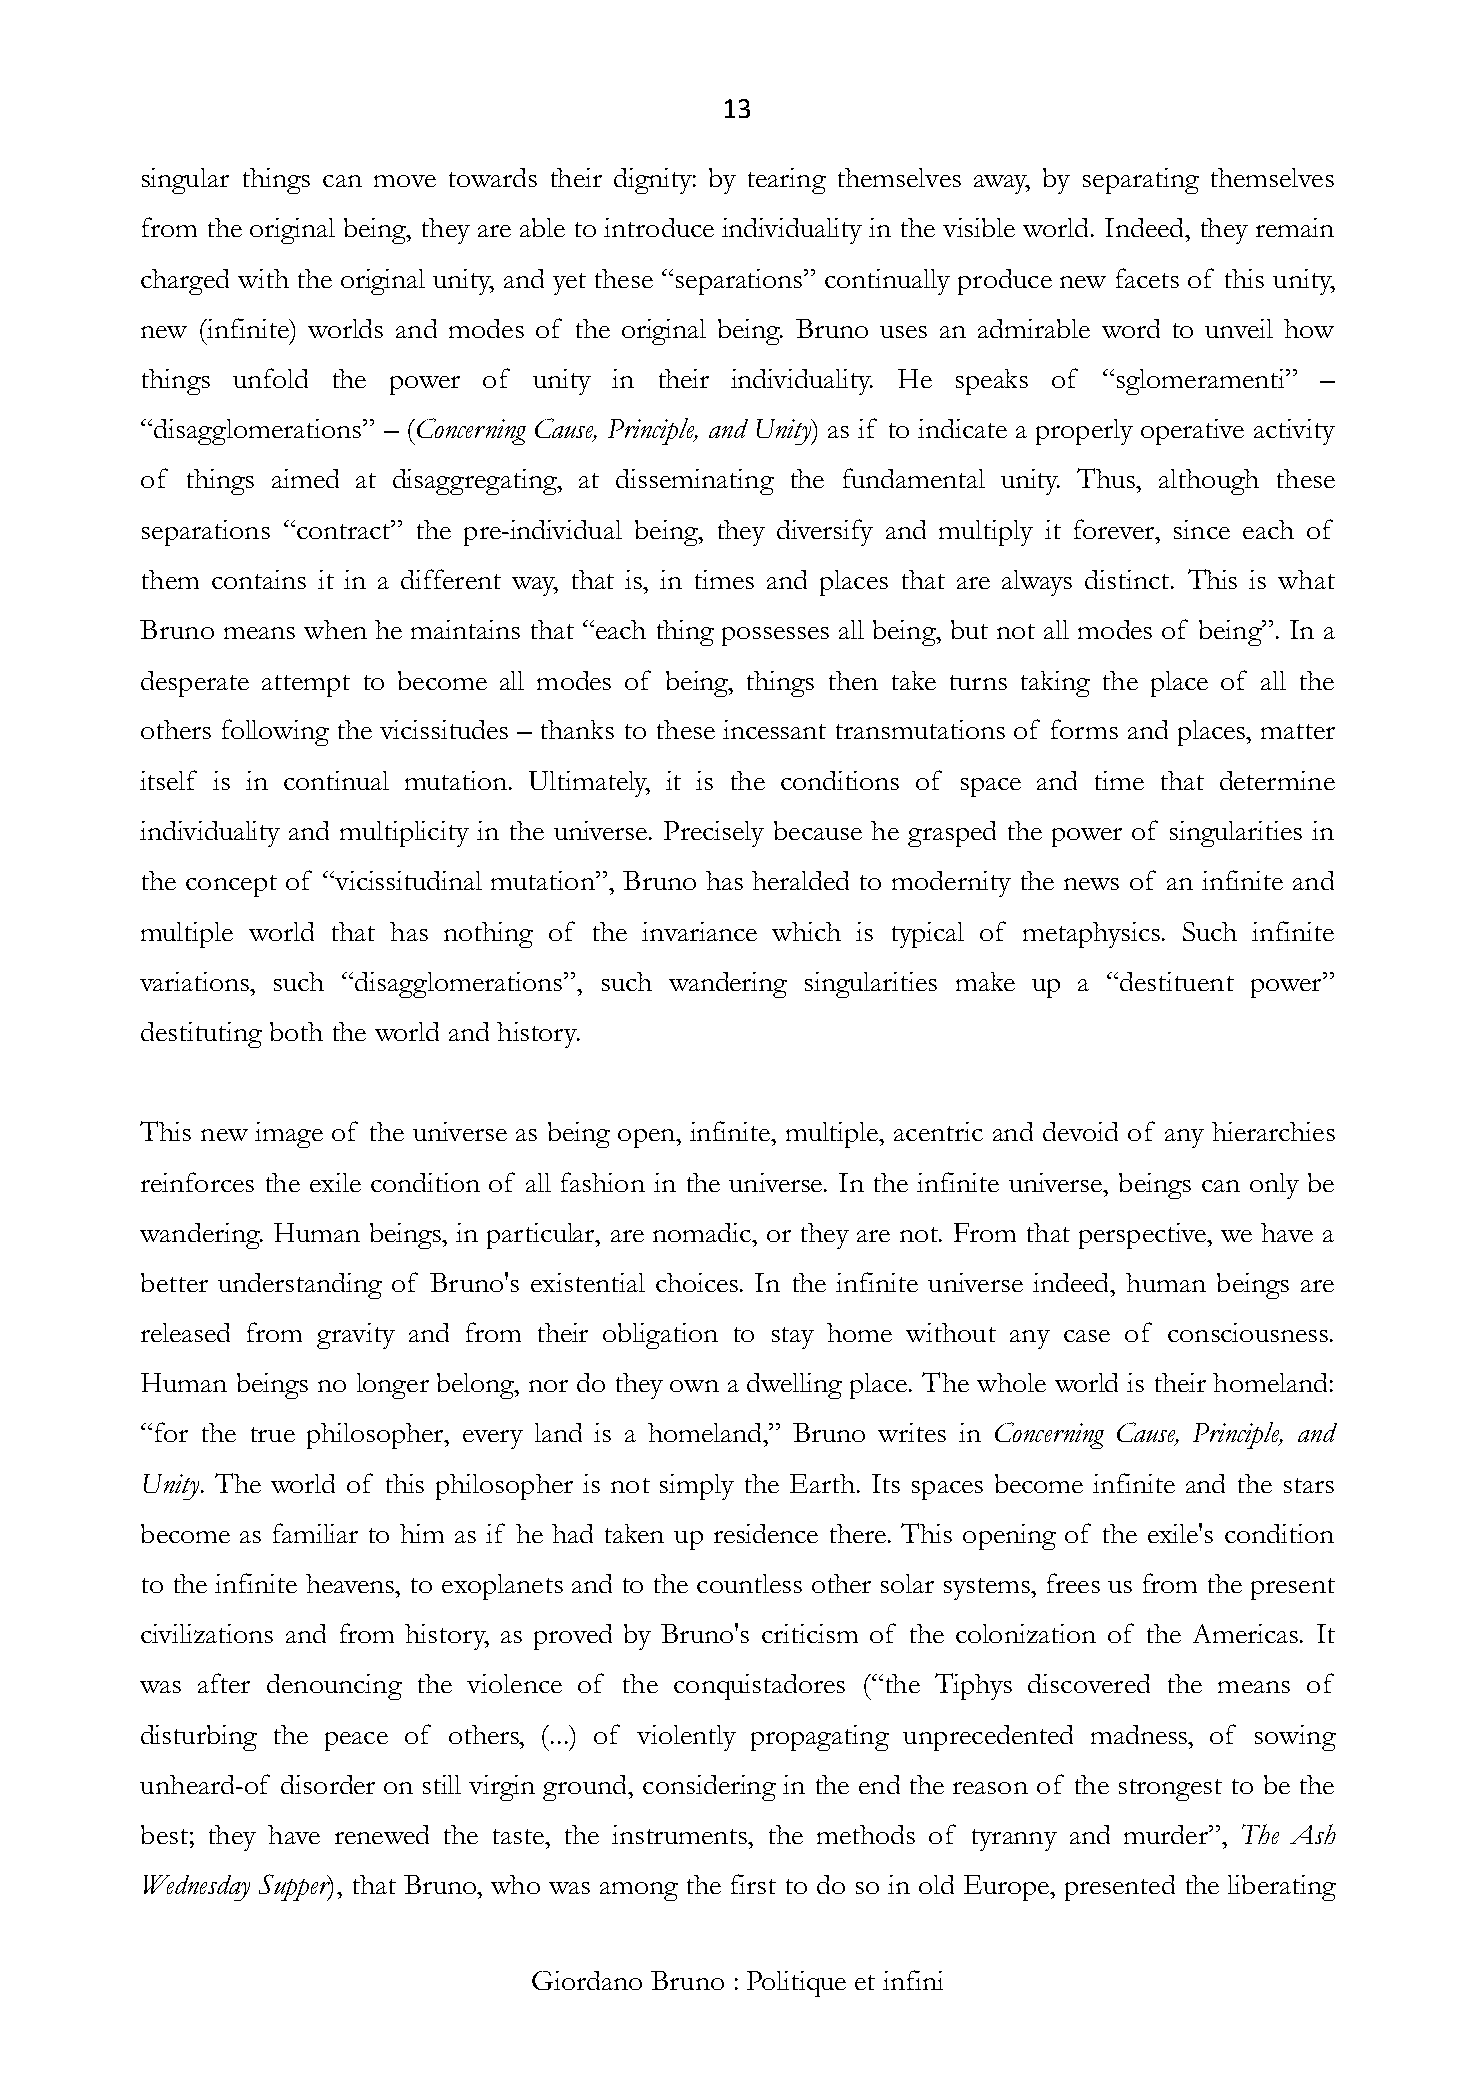 This page has height=2087, width=1475. I want to click on first, so click(753, 1884).
